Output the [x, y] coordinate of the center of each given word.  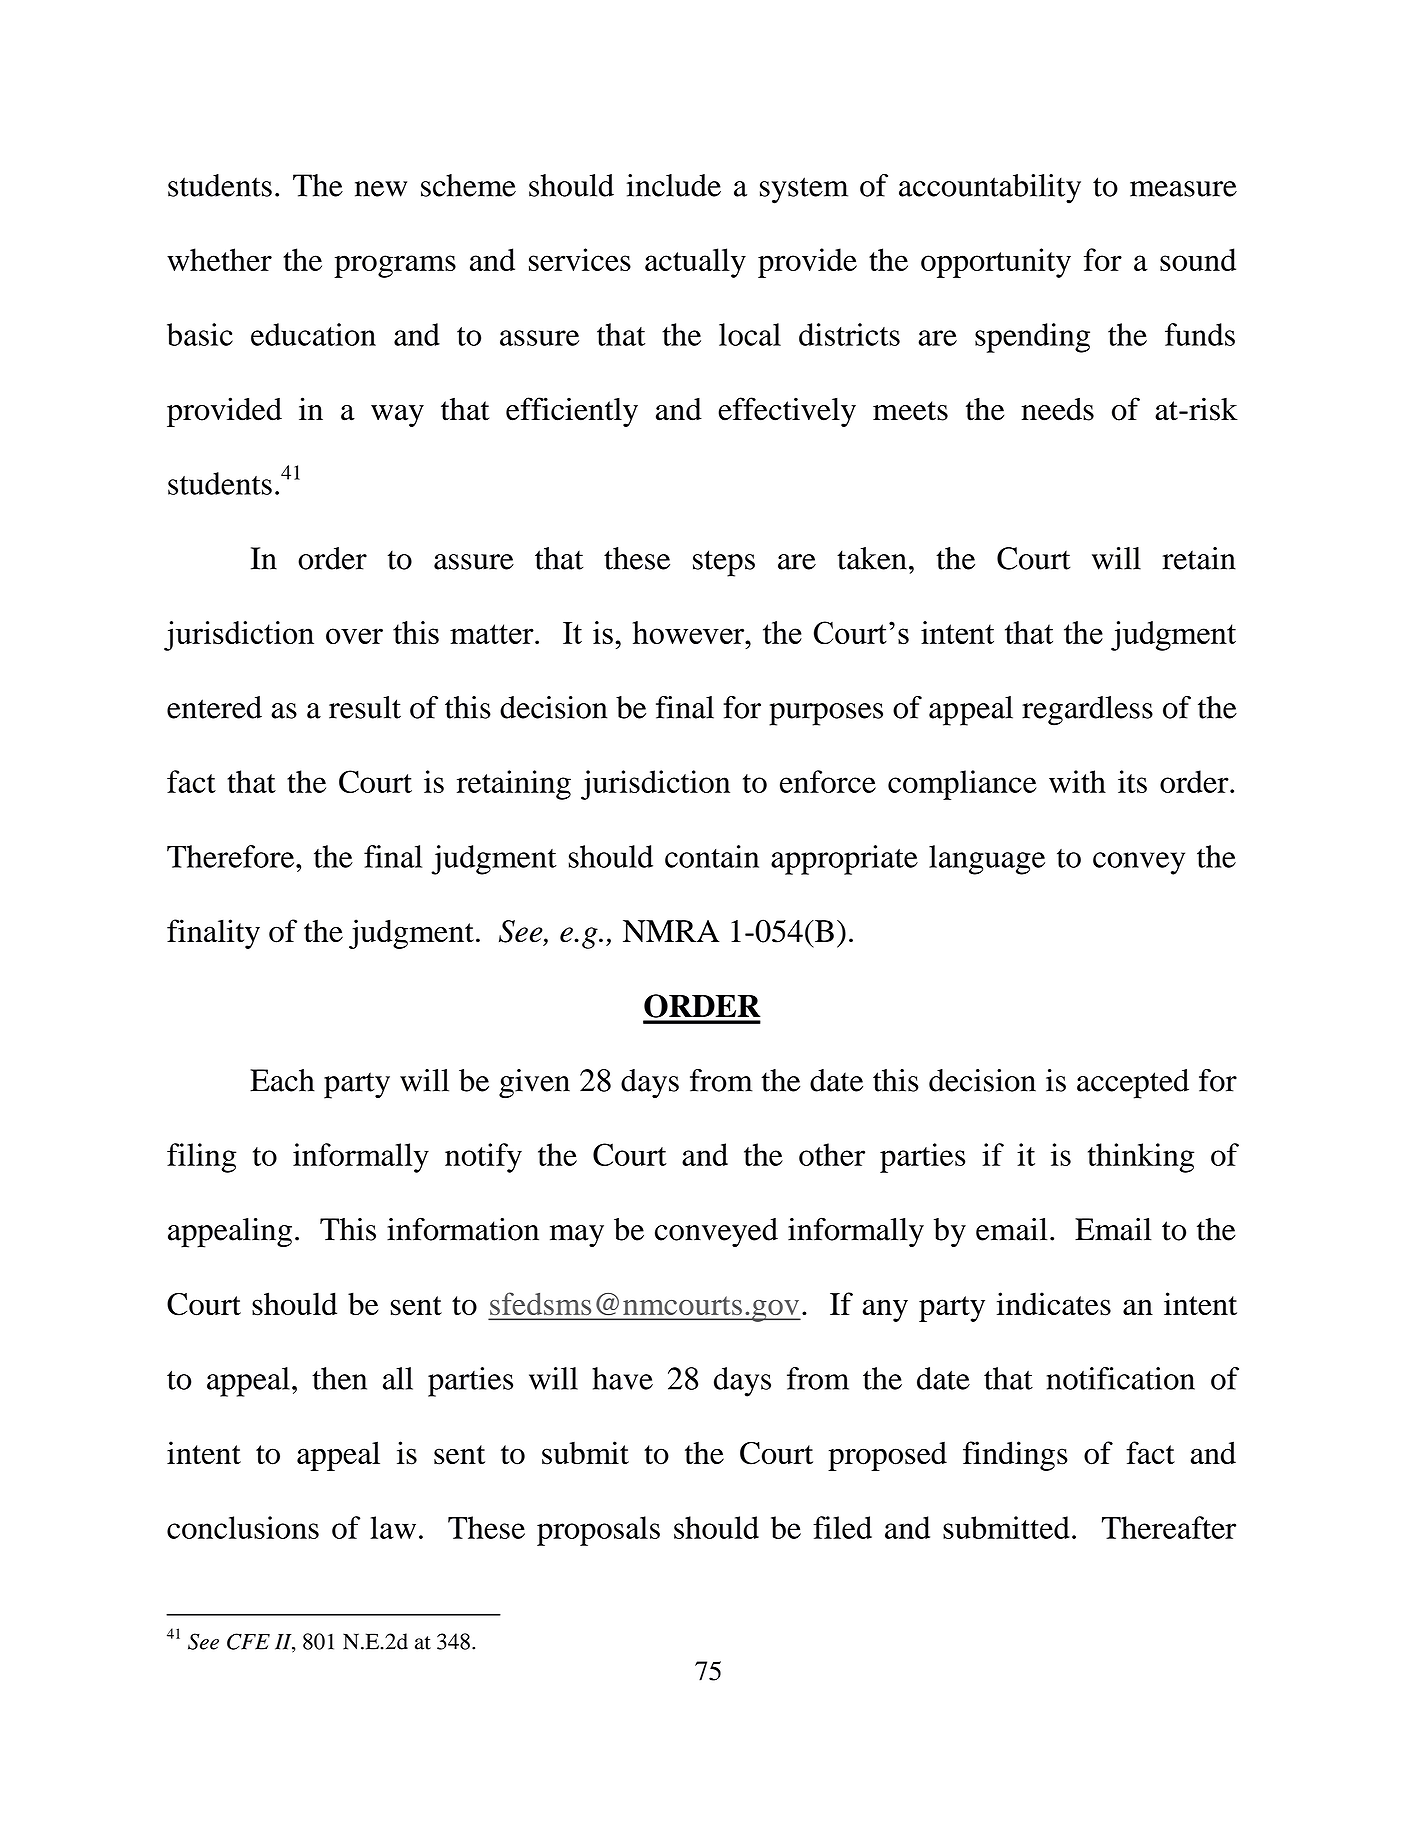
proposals [598, 1531]
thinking [1141, 1158]
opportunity [996, 263]
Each [282, 1080]
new [381, 189]
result [365, 707]
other [832, 1154]
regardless [1087, 711]
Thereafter [1169, 1527]
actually [695, 263]
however [690, 632]
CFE [248, 1641]
